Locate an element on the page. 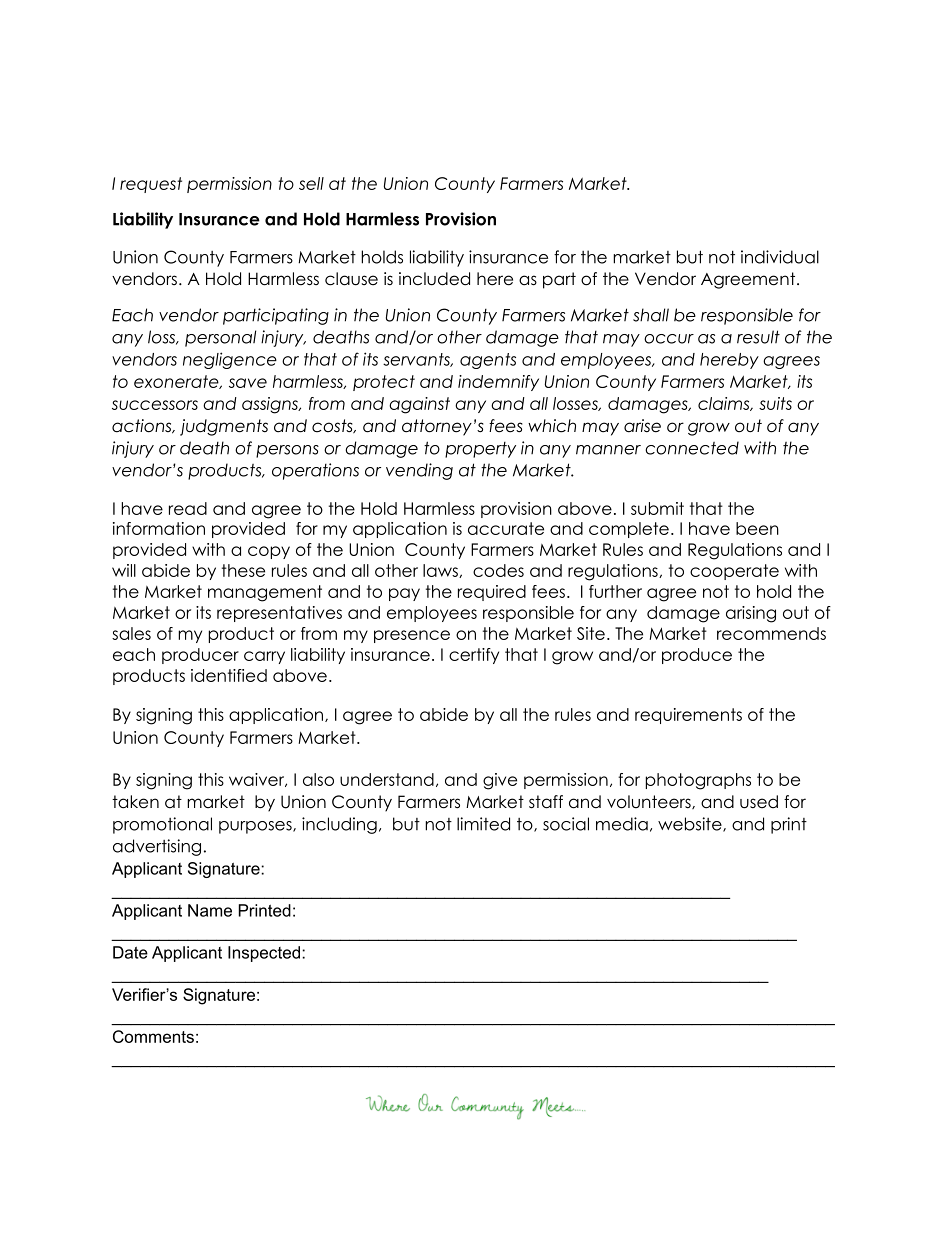 This image has width=952, height=1233. included is located at coordinates (434, 279).
